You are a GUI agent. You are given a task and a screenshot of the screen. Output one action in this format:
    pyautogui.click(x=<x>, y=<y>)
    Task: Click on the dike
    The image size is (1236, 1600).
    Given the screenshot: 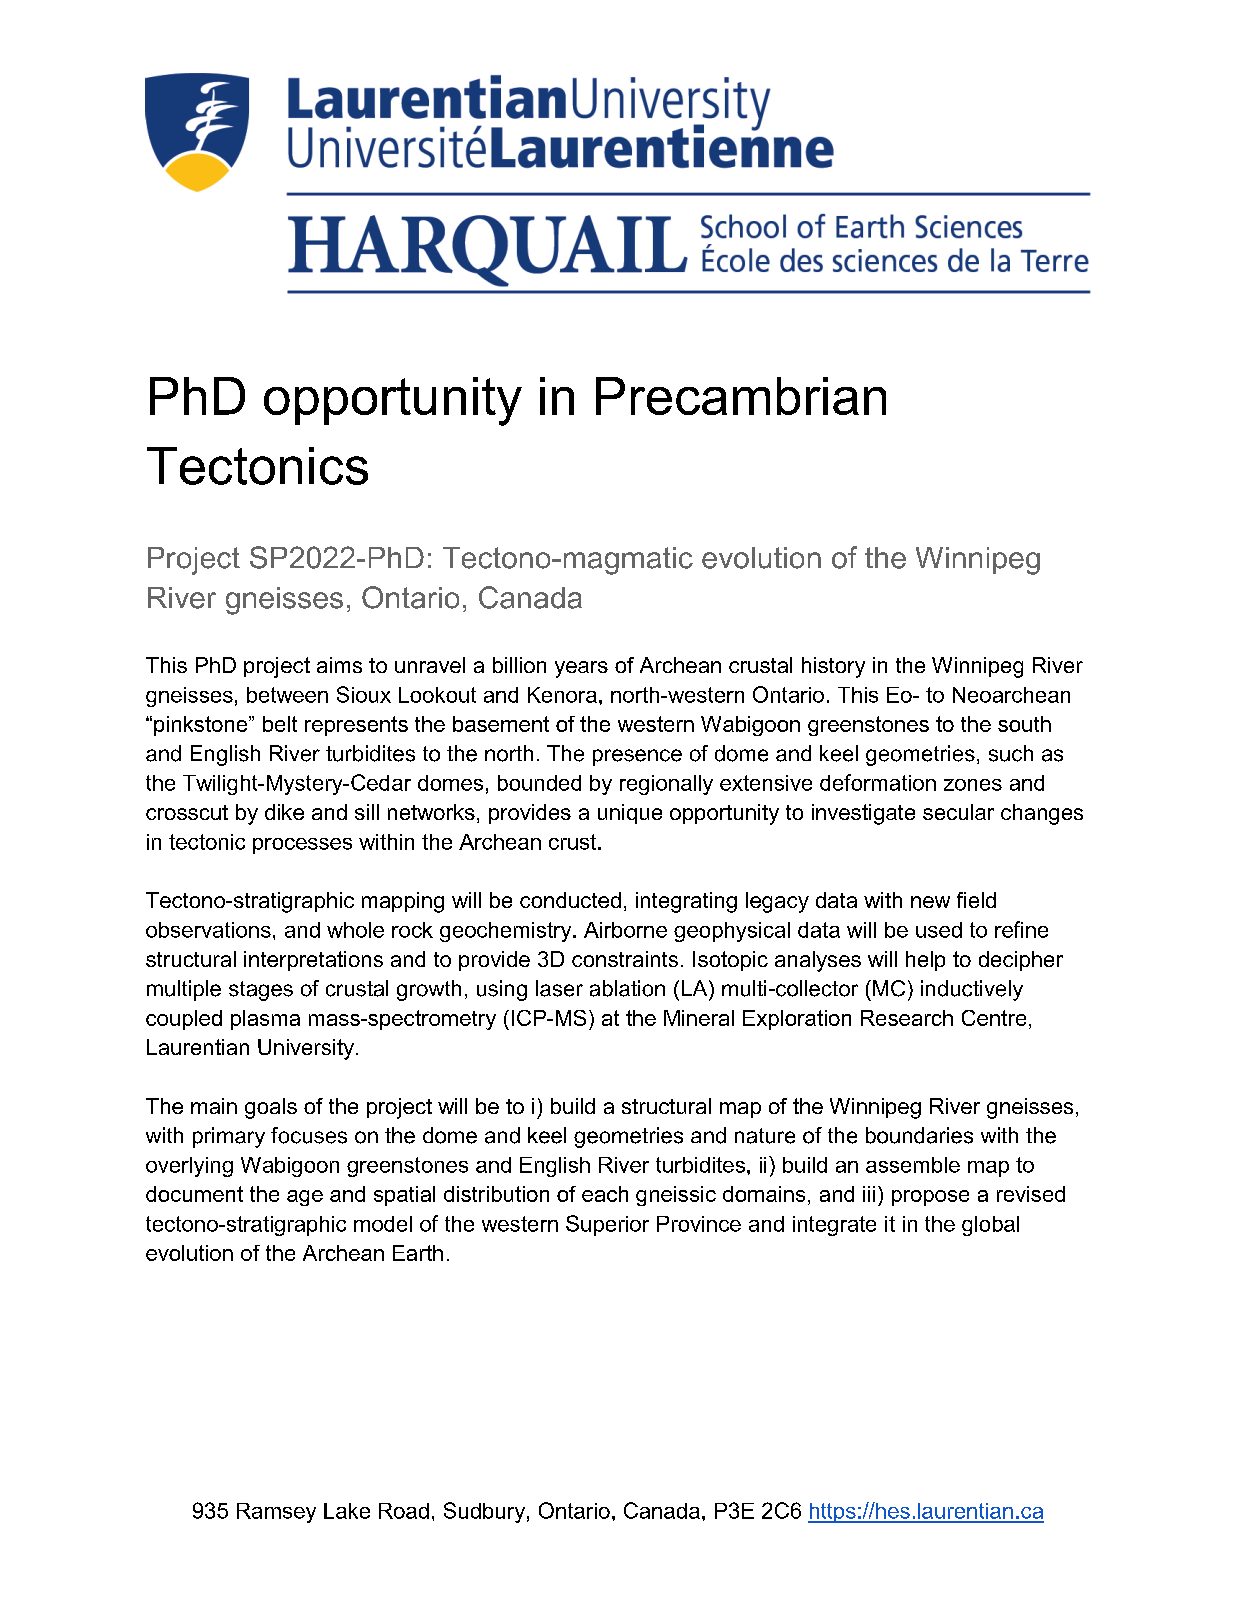 What is the action you would take?
    pyautogui.click(x=284, y=812)
